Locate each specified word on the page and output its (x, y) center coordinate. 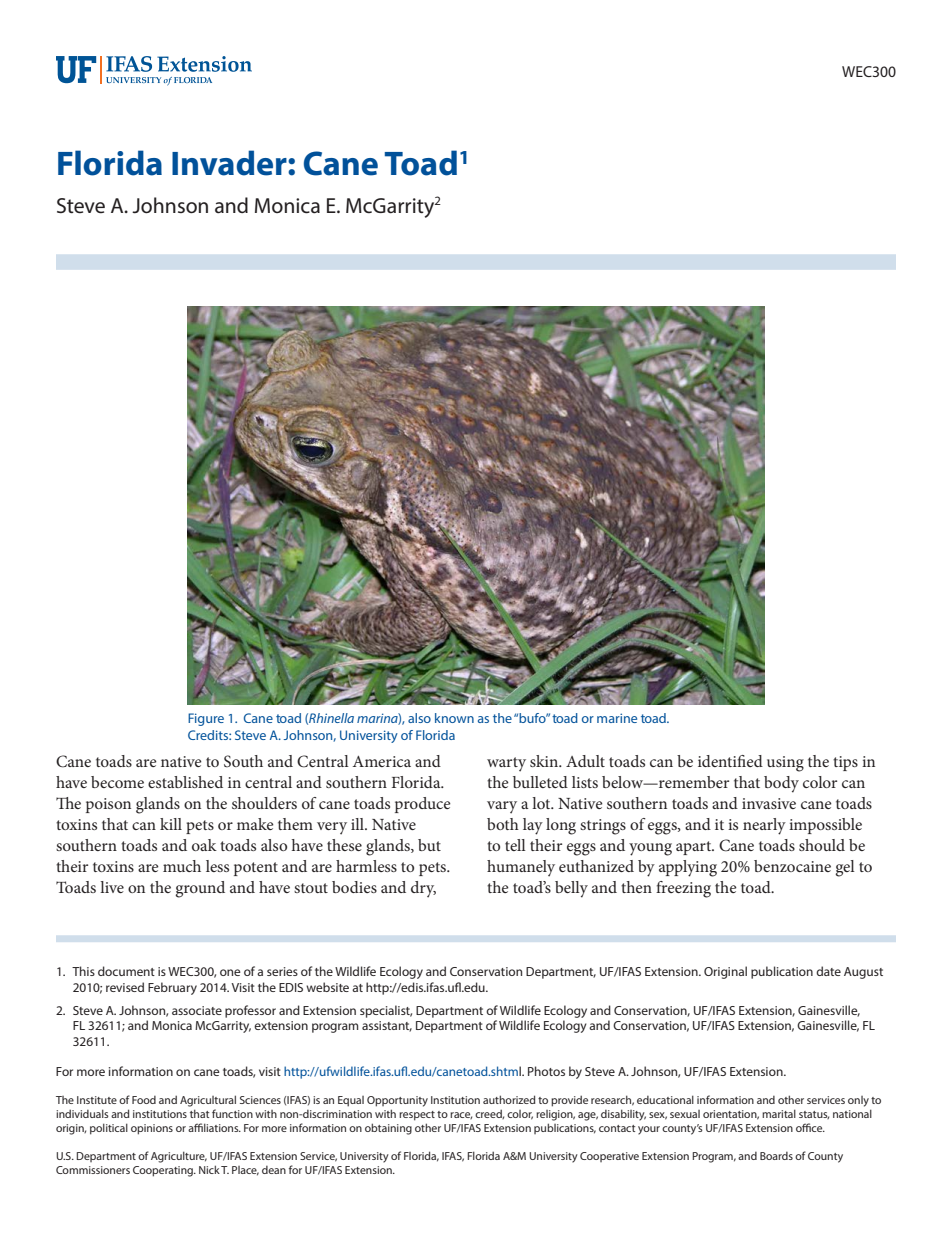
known (454, 718)
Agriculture (179, 1157)
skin (545, 761)
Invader (230, 163)
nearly (764, 826)
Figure (206, 719)
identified (730, 761)
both (503, 824)
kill (171, 824)
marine (617, 718)
